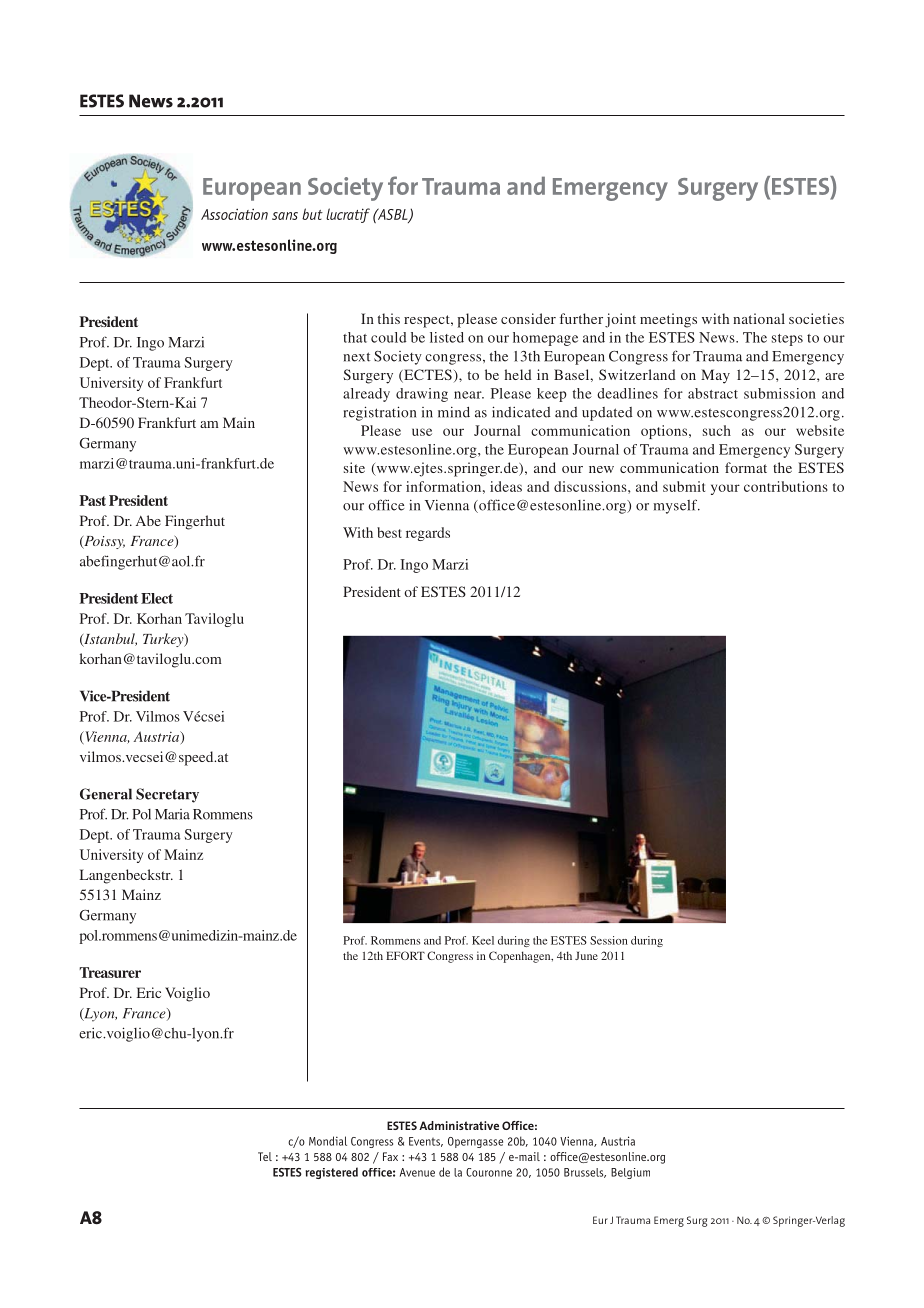 Image resolution: width=924 pixels, height=1308 pixels. What do you see at coordinates (759, 318) in the page?
I see `national` at bounding box center [759, 318].
